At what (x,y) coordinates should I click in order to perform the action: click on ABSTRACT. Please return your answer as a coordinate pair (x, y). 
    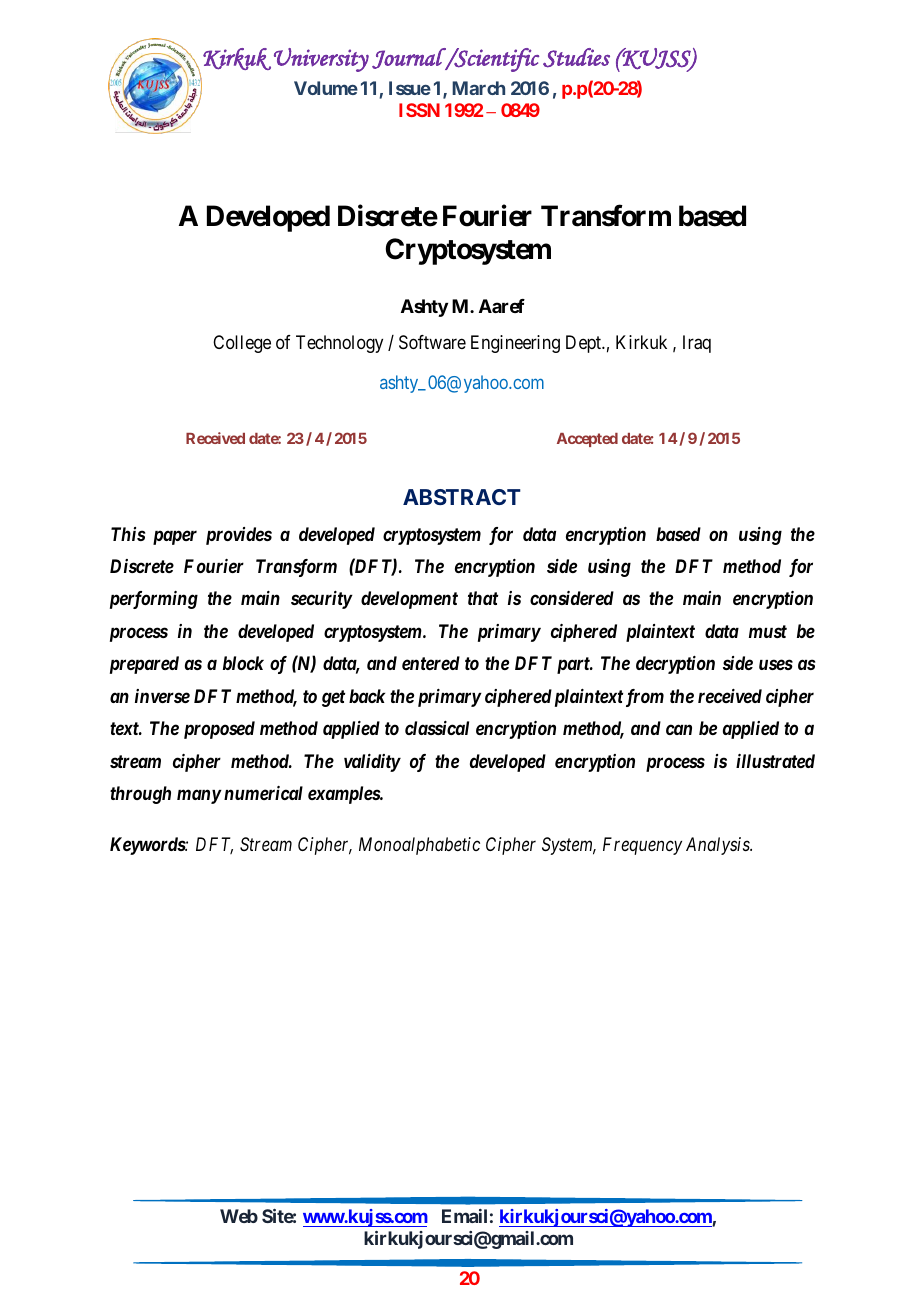
    Looking at the image, I should click on (462, 497).
